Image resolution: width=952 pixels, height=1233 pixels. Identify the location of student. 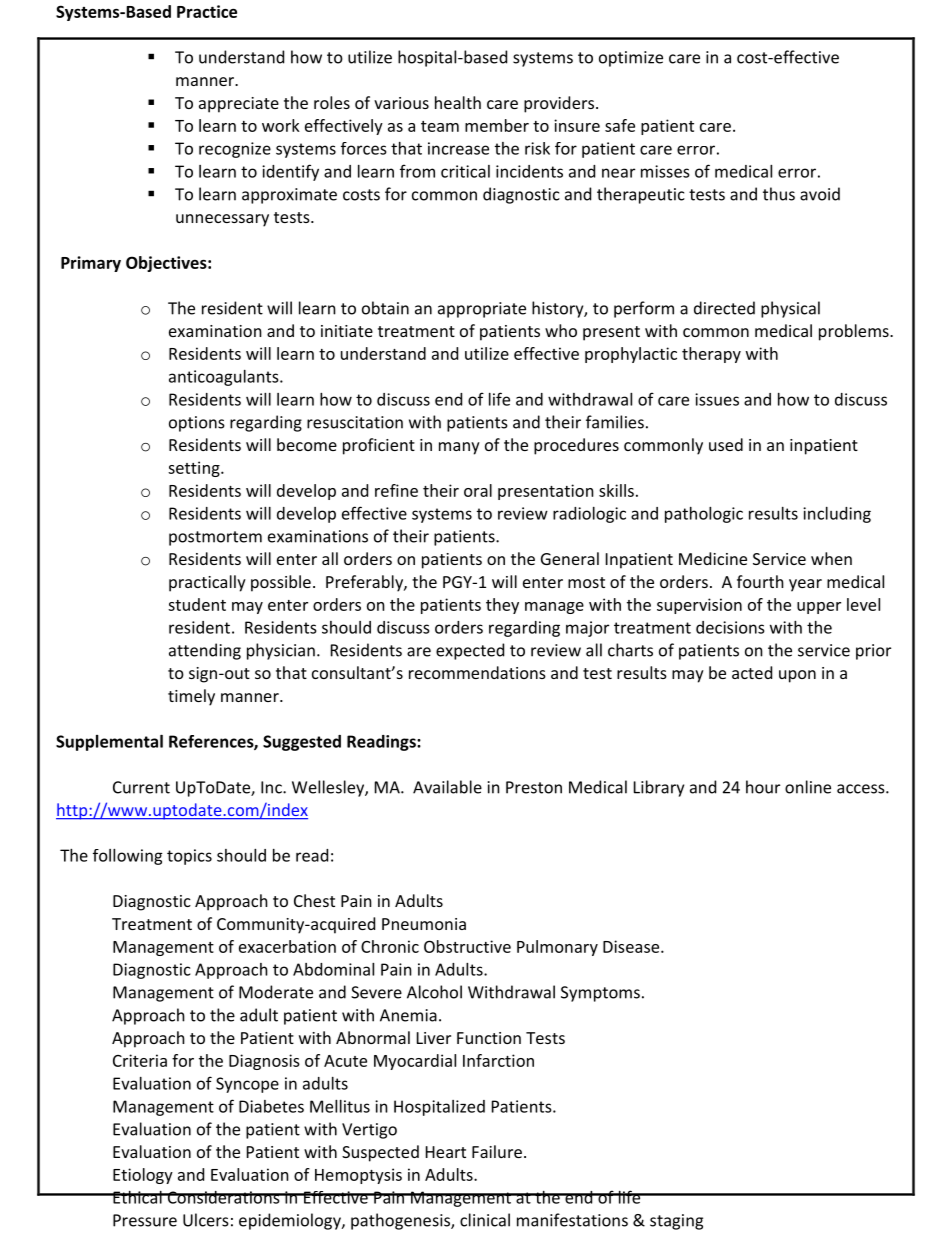
(197, 604).
